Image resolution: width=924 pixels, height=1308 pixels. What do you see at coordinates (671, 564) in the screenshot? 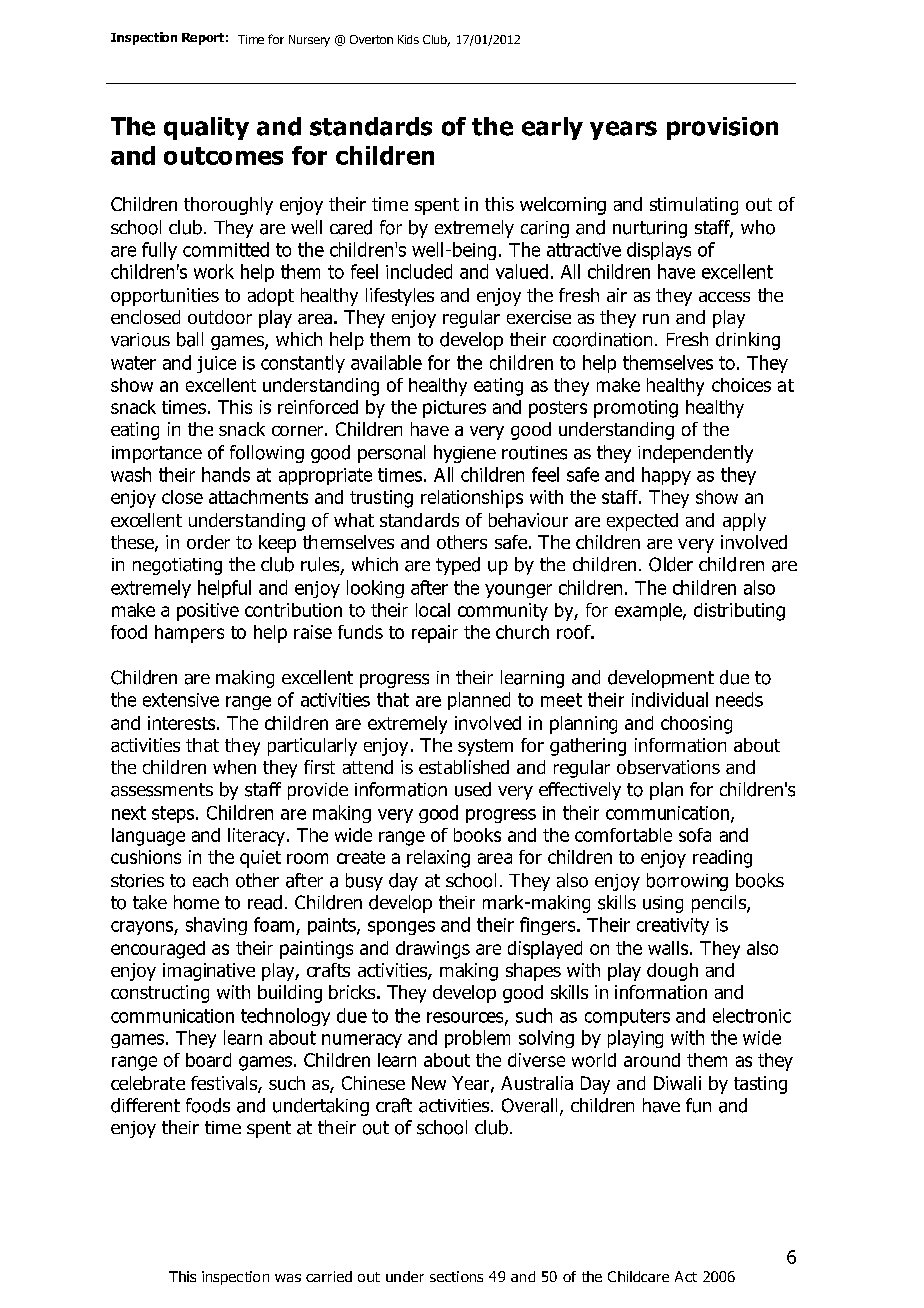
I see `Older` at bounding box center [671, 564].
